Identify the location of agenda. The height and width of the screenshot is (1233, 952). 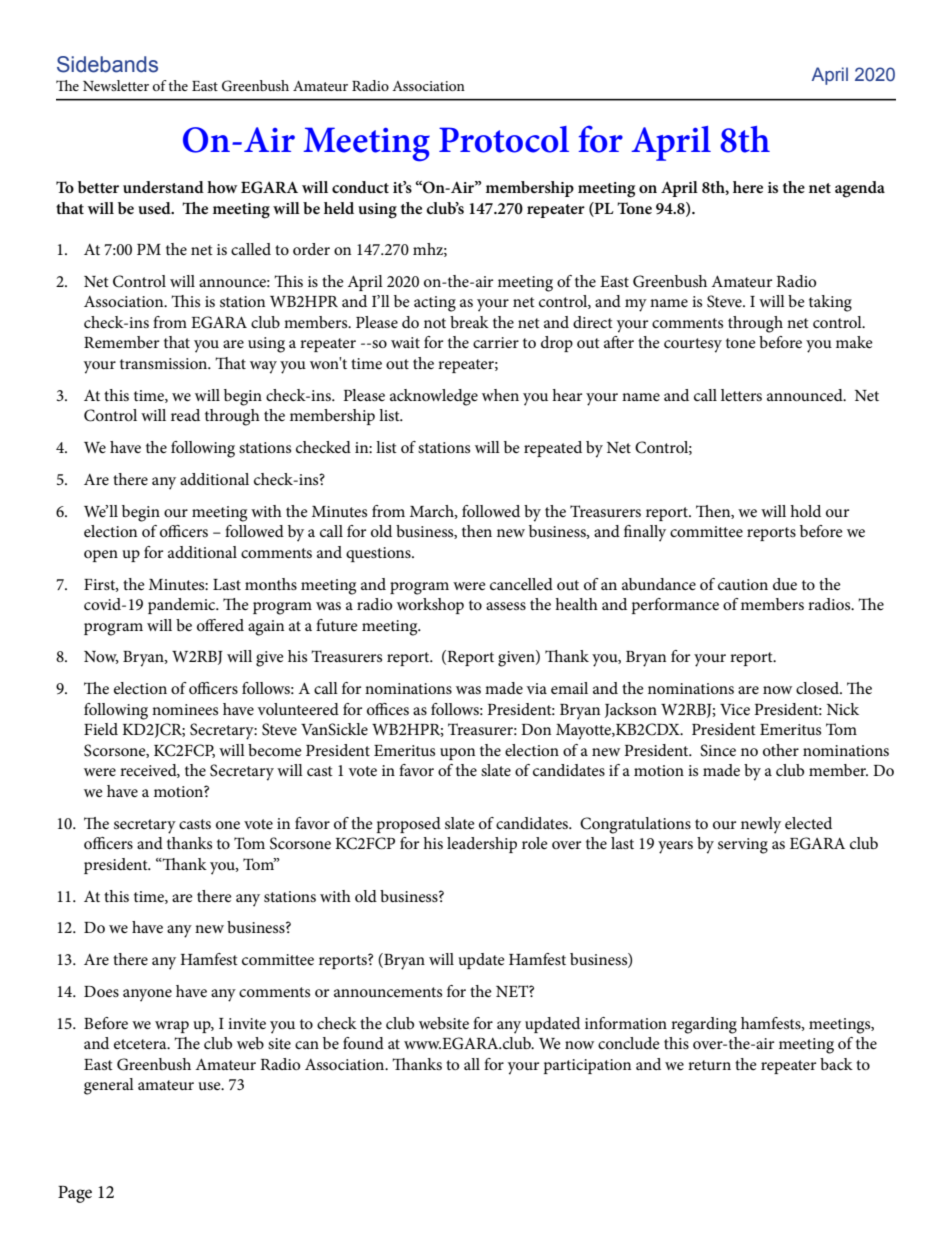
(860, 189).
